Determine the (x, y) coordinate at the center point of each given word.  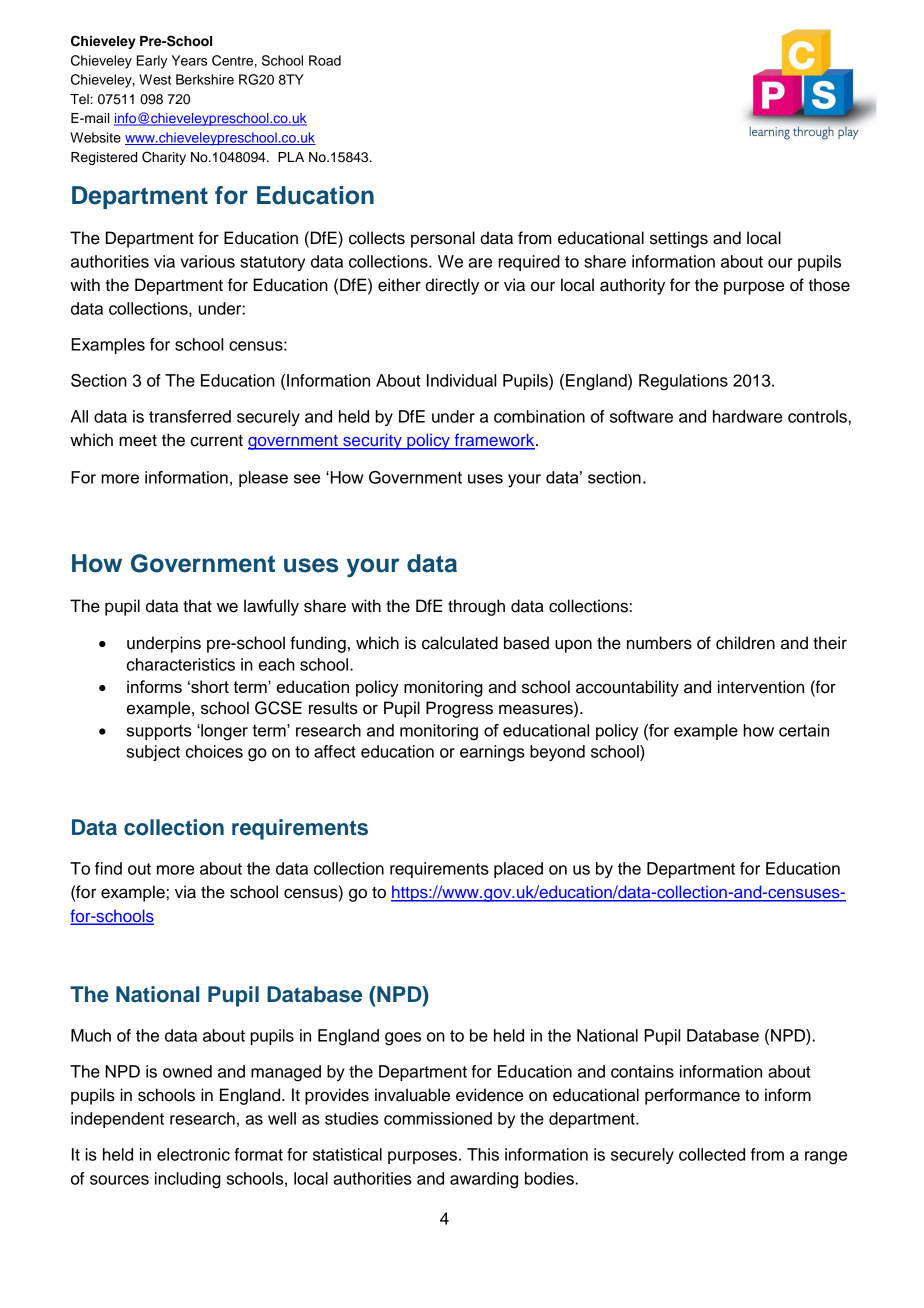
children (745, 643)
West (155, 79)
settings (679, 239)
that (197, 606)
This (483, 1154)
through (476, 607)
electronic (193, 1154)
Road (325, 60)
